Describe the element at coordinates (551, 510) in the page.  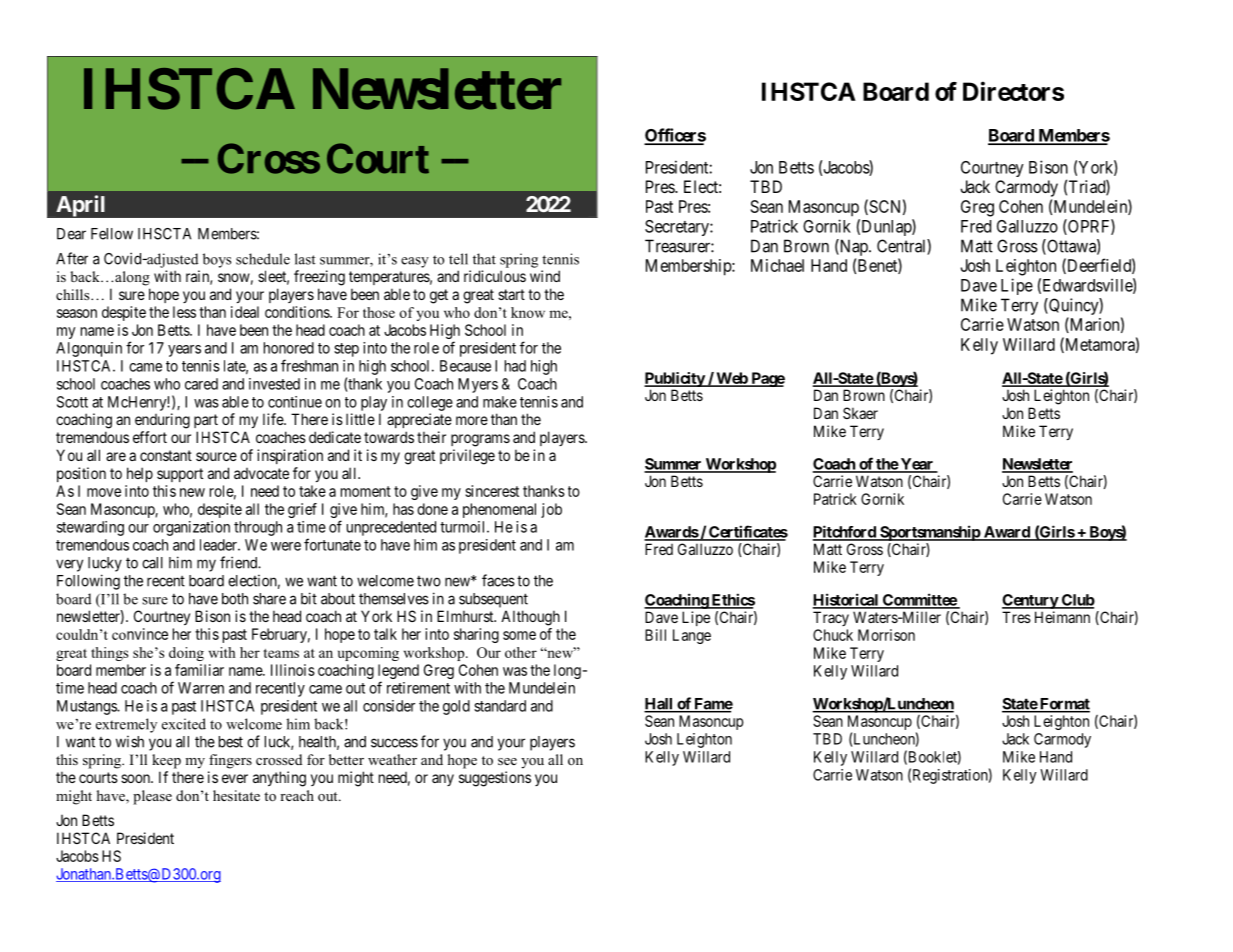
I see `job` at that location.
